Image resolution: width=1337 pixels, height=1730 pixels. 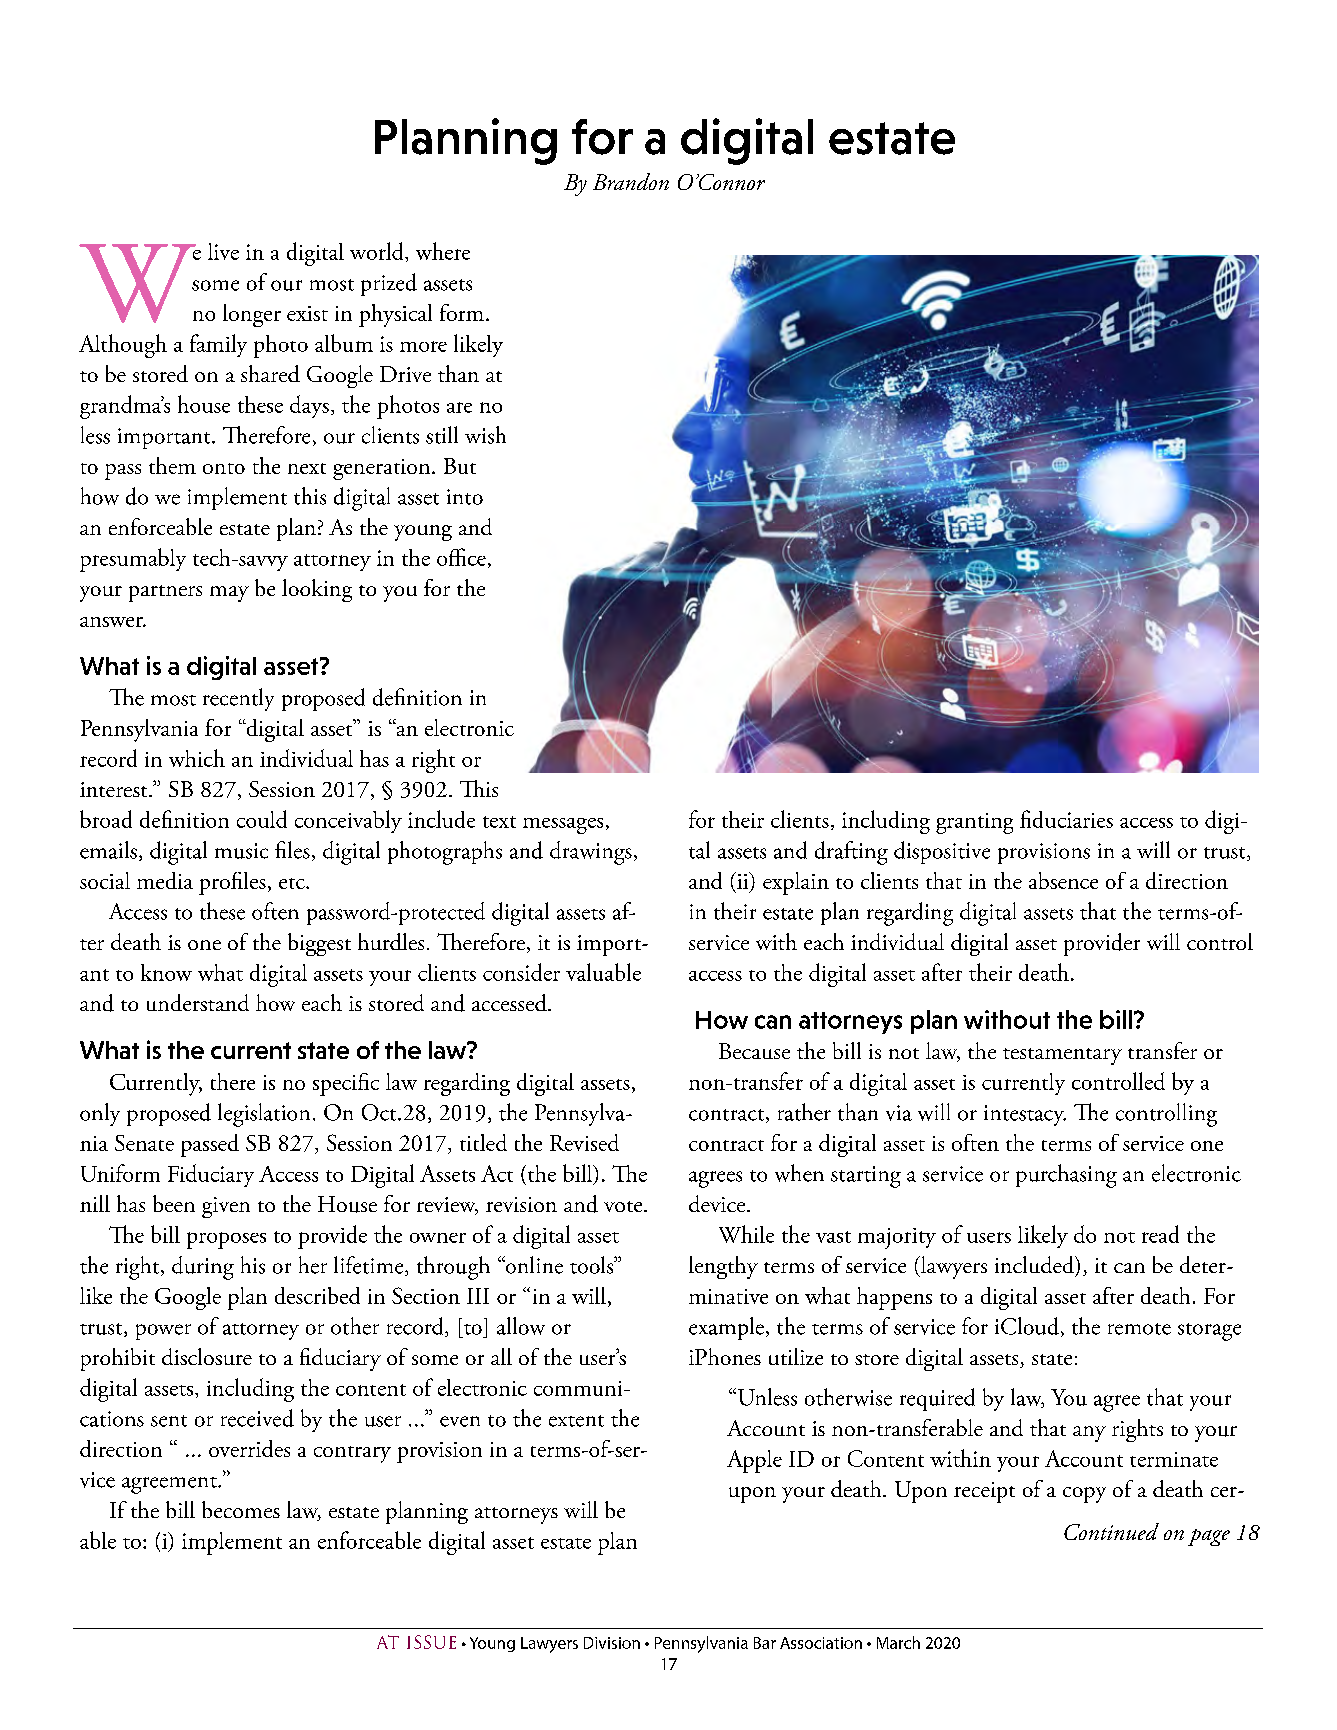 What do you see at coordinates (612, 1643) in the image?
I see `Division` at bounding box center [612, 1643].
